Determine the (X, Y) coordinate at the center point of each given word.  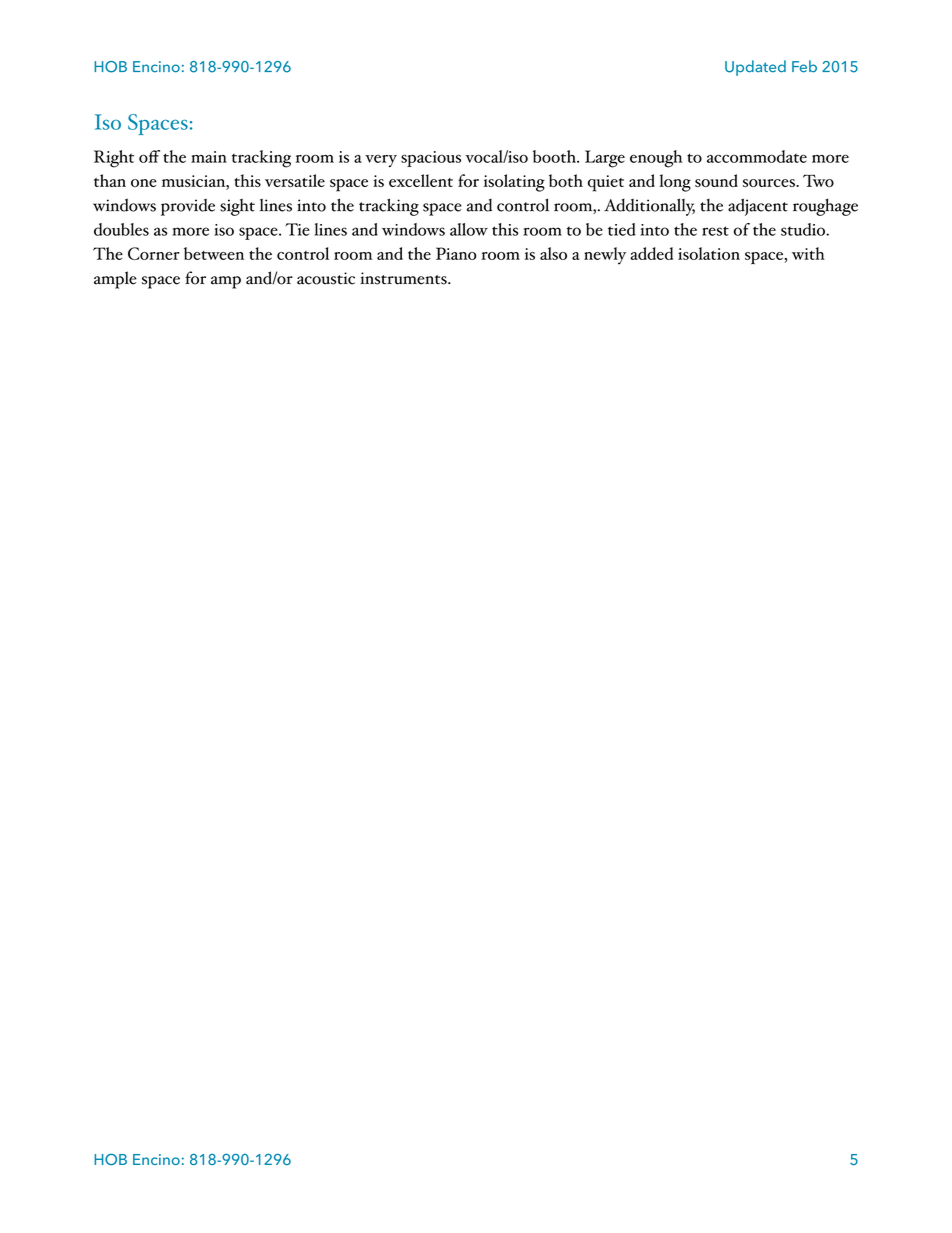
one (144, 183)
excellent (421, 180)
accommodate (757, 156)
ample (115, 280)
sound (716, 180)
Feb (804, 66)
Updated (755, 68)
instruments (404, 278)
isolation (709, 253)
